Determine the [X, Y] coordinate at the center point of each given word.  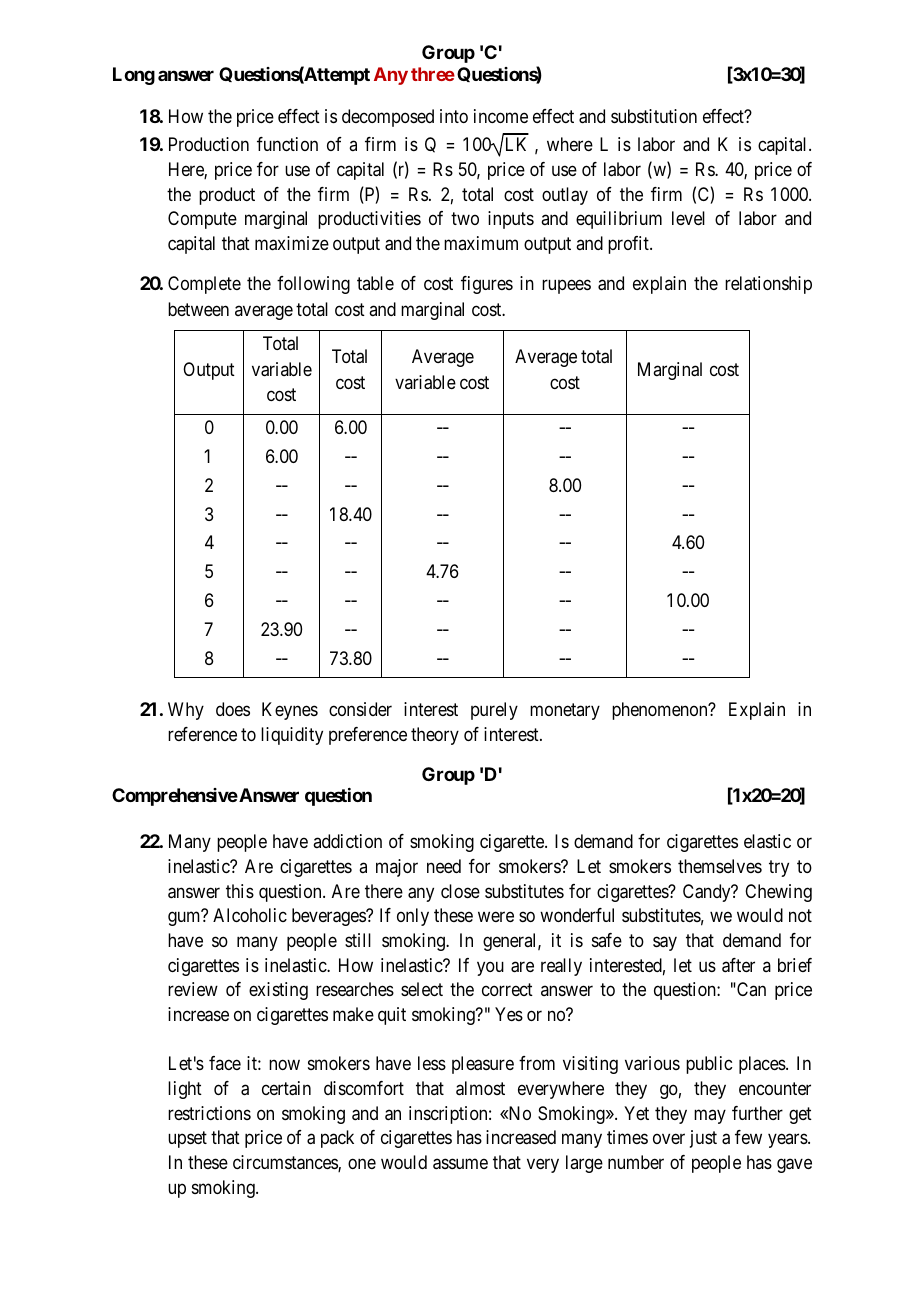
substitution [654, 116]
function [287, 144]
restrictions [209, 1113]
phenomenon [661, 711]
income [501, 116]
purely [494, 711]
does [233, 709]
